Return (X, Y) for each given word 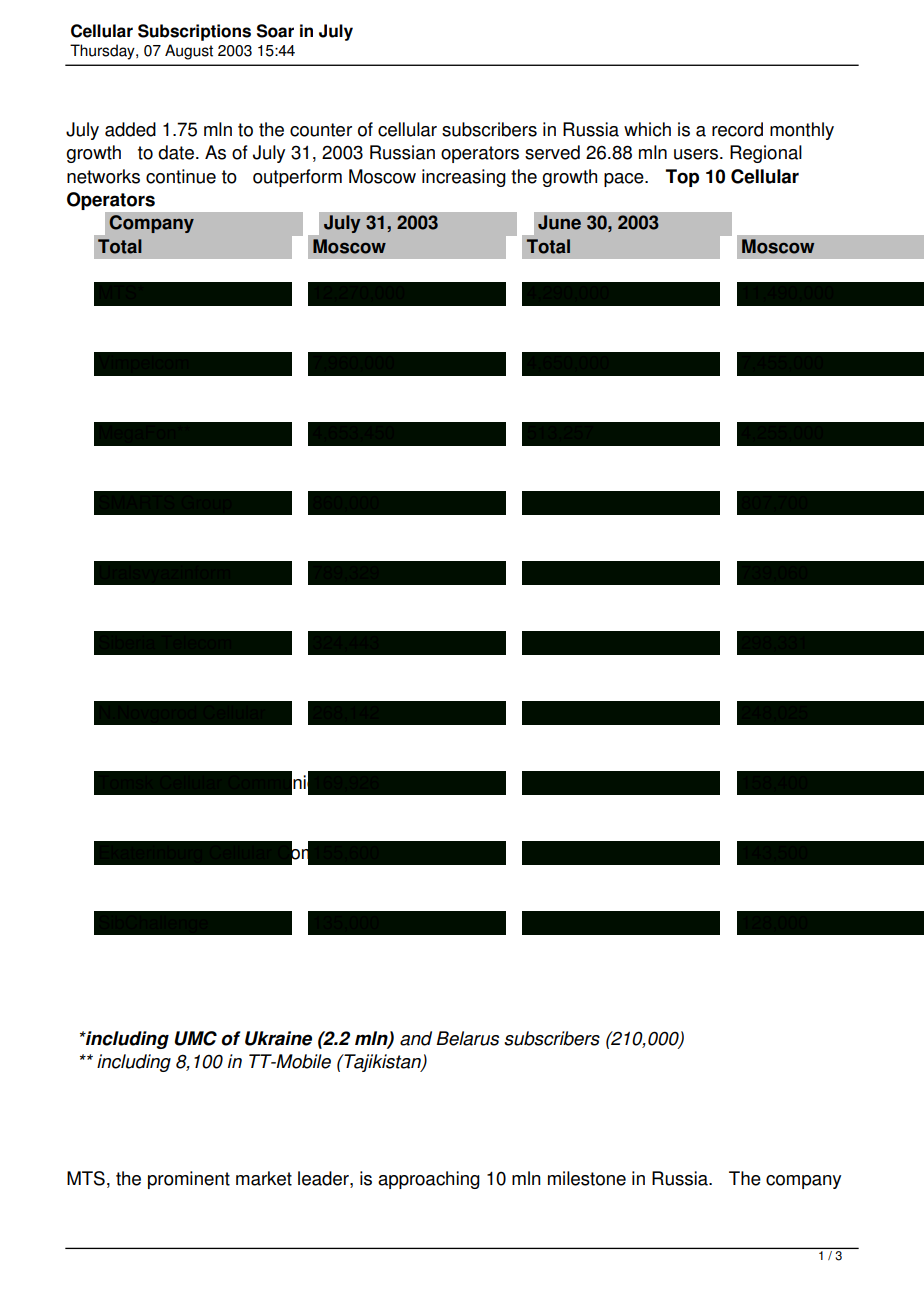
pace (625, 180)
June (559, 222)
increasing (464, 178)
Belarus (467, 1038)
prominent (189, 1180)
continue (181, 176)
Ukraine (278, 1038)
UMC (195, 1038)
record (737, 129)
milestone (587, 1178)
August (189, 52)
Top (682, 178)
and (416, 1038)
